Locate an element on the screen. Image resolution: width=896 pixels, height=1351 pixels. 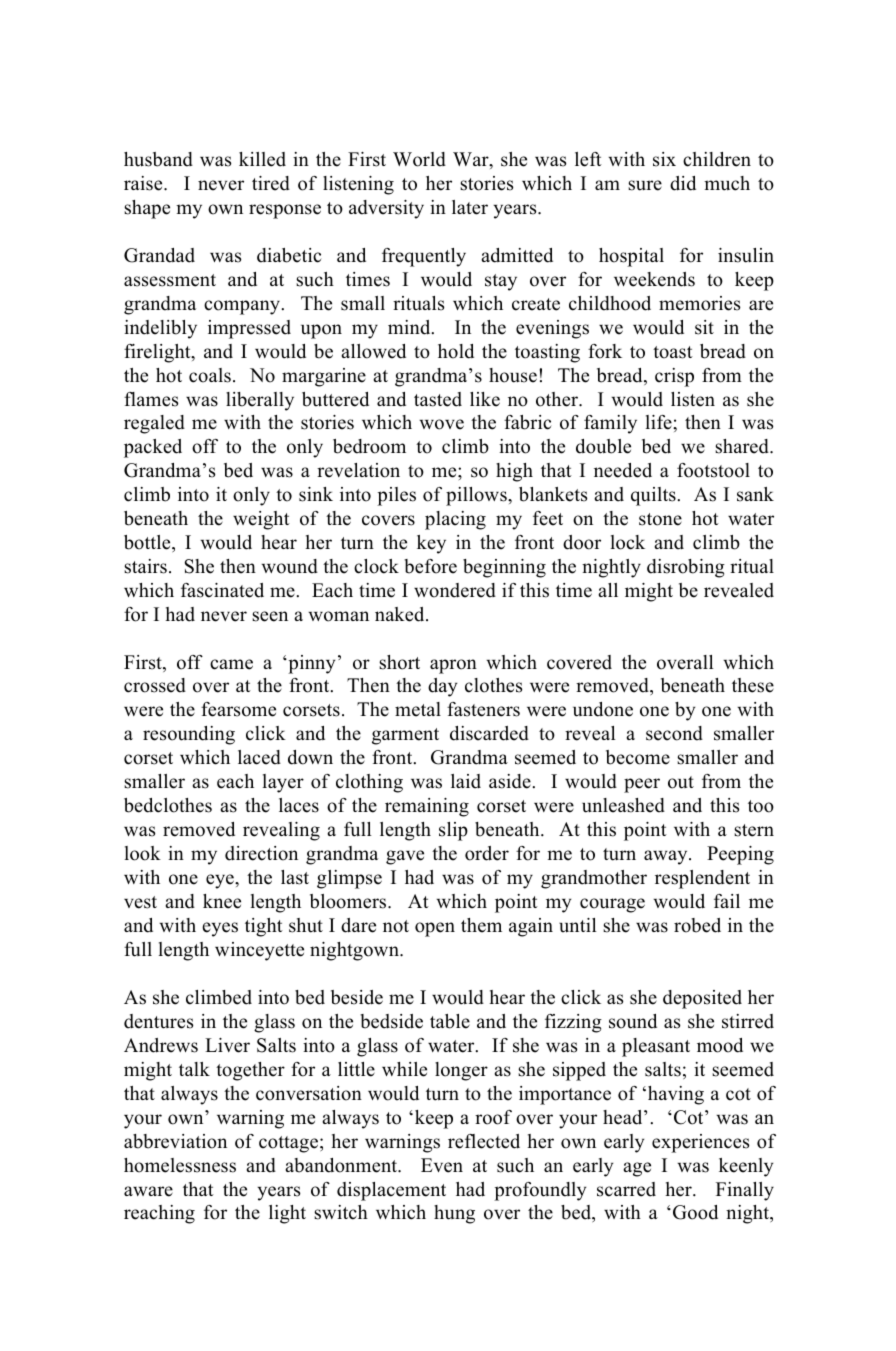
later is located at coordinates (470, 207).
